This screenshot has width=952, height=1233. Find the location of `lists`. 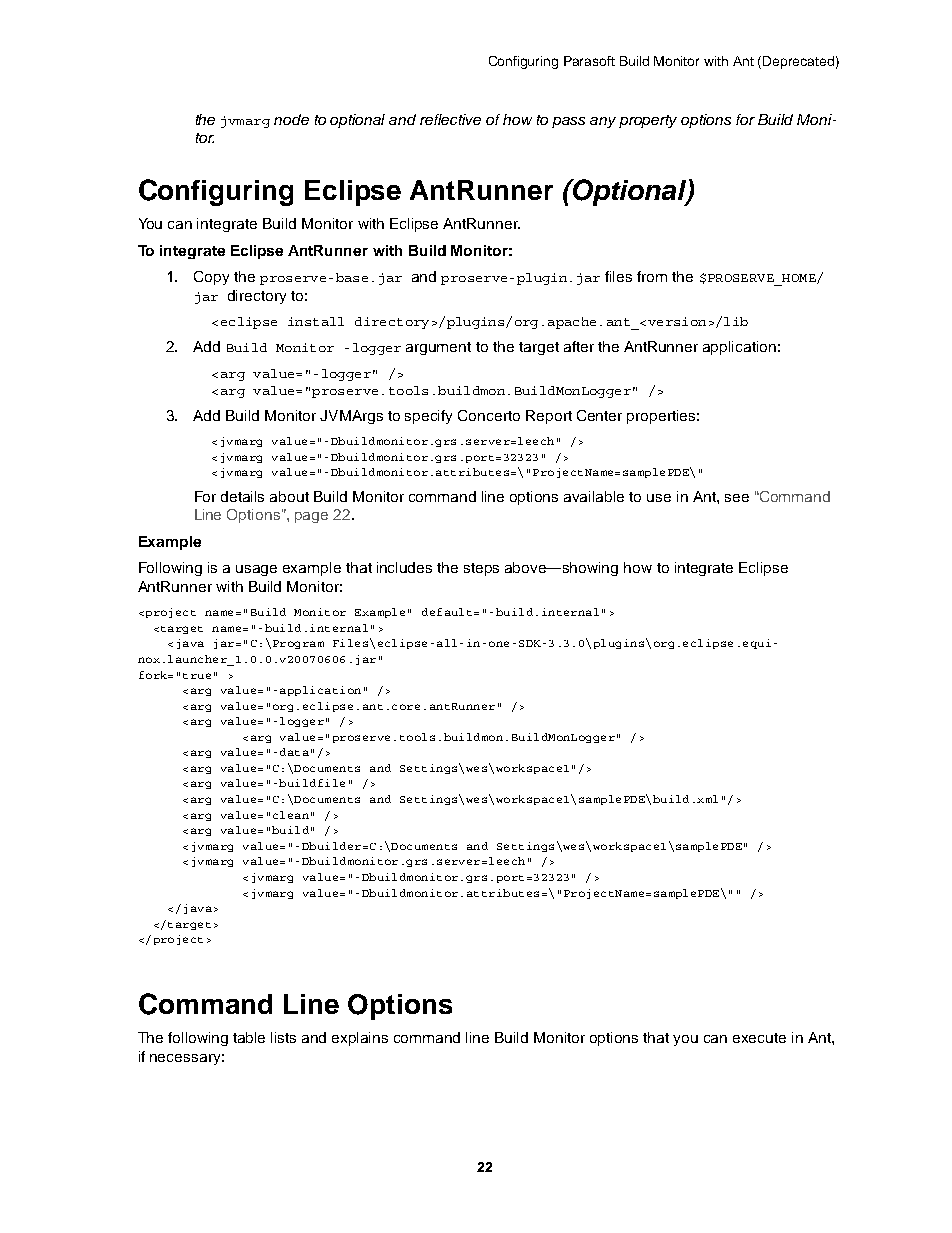

lists is located at coordinates (283, 1037).
